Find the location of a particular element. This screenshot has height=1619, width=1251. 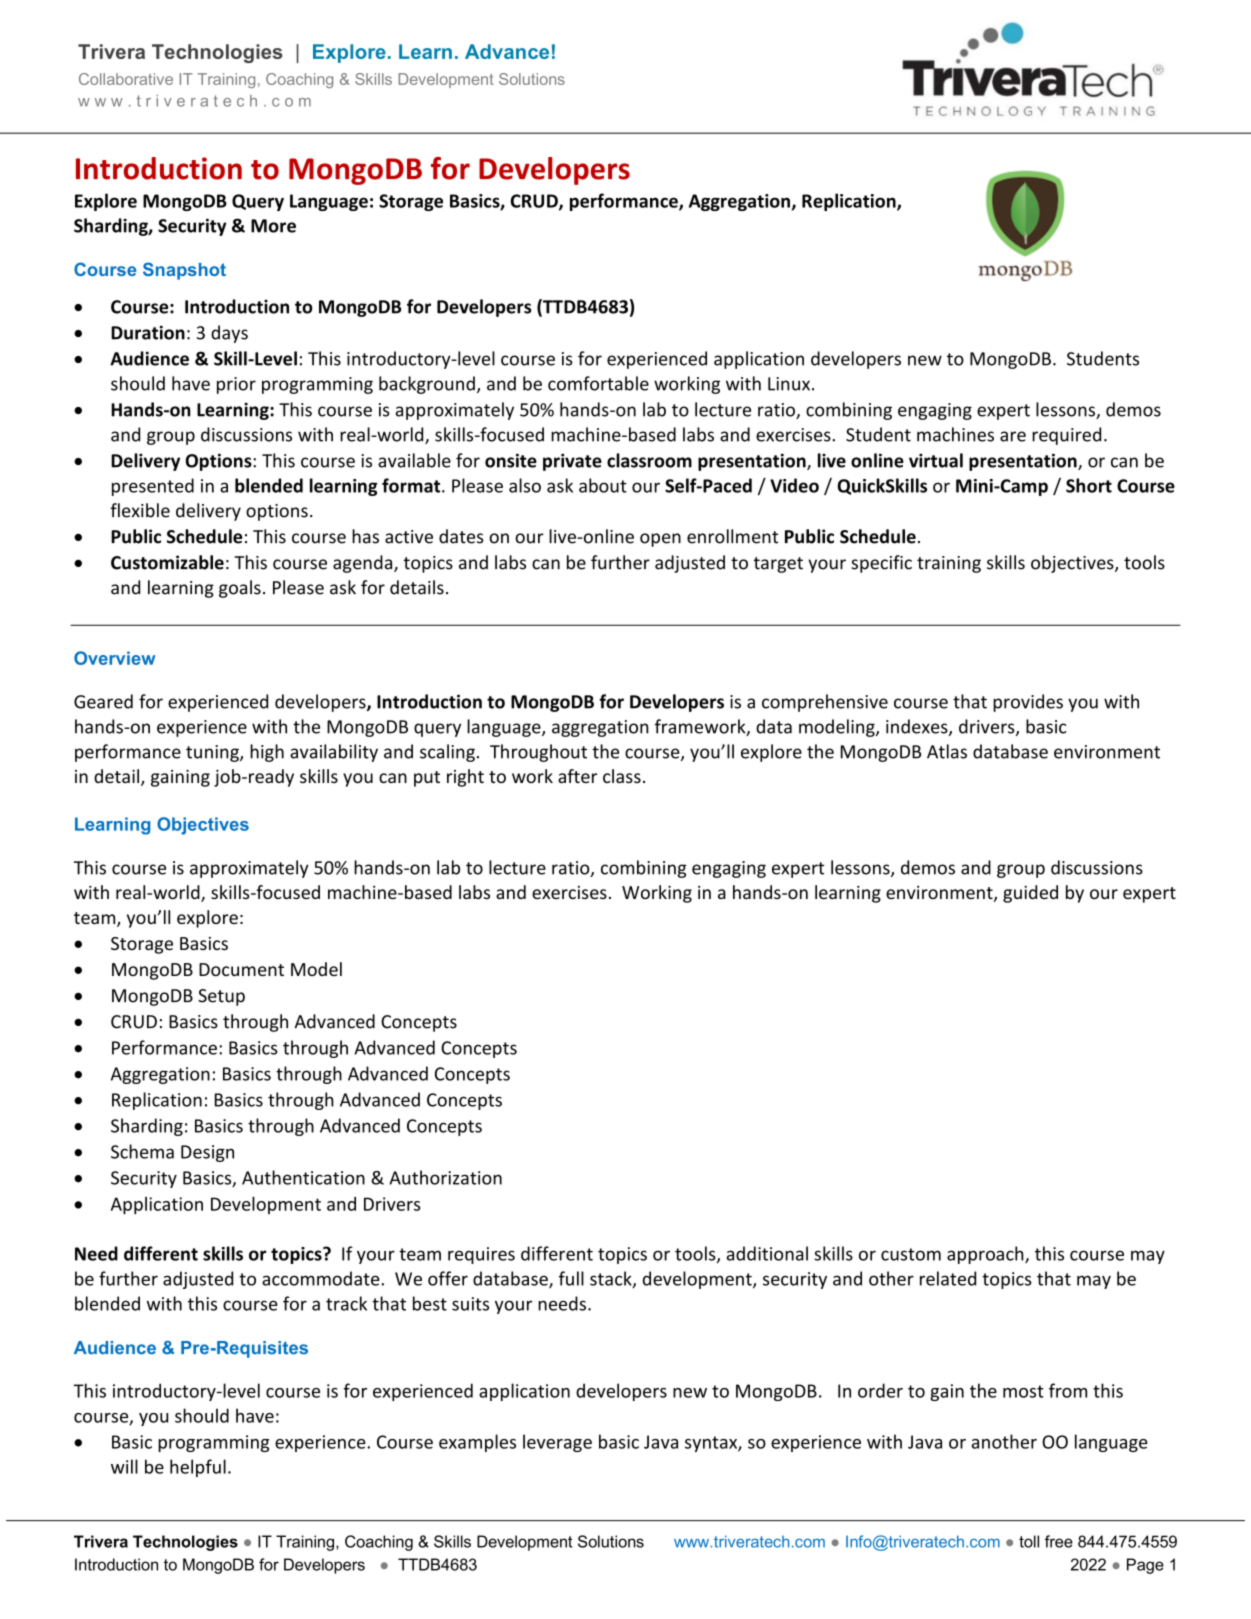

comfortable is located at coordinates (598, 383).
